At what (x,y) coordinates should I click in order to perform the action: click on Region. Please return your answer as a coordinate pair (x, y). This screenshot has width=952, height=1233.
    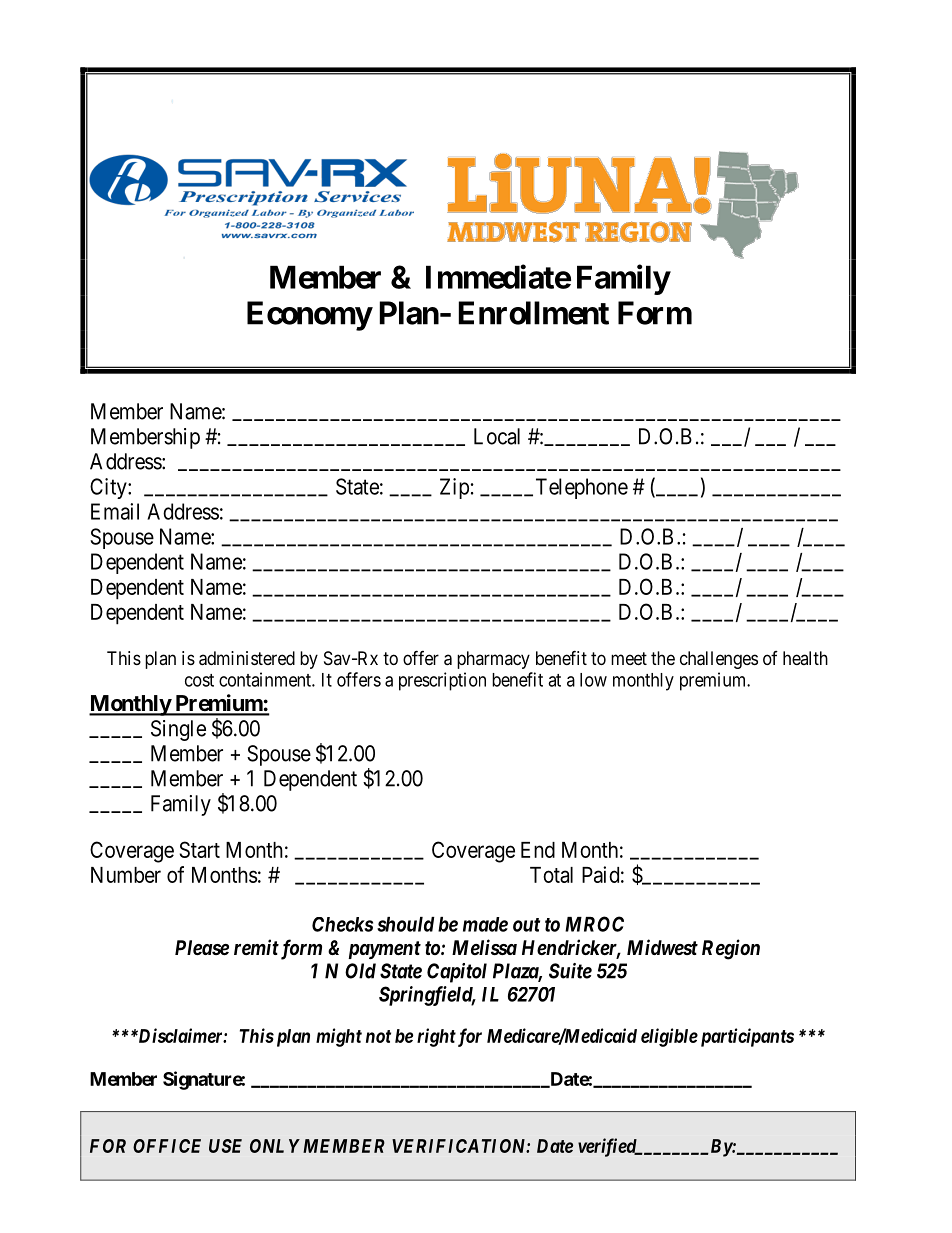
    Looking at the image, I should click on (731, 949).
